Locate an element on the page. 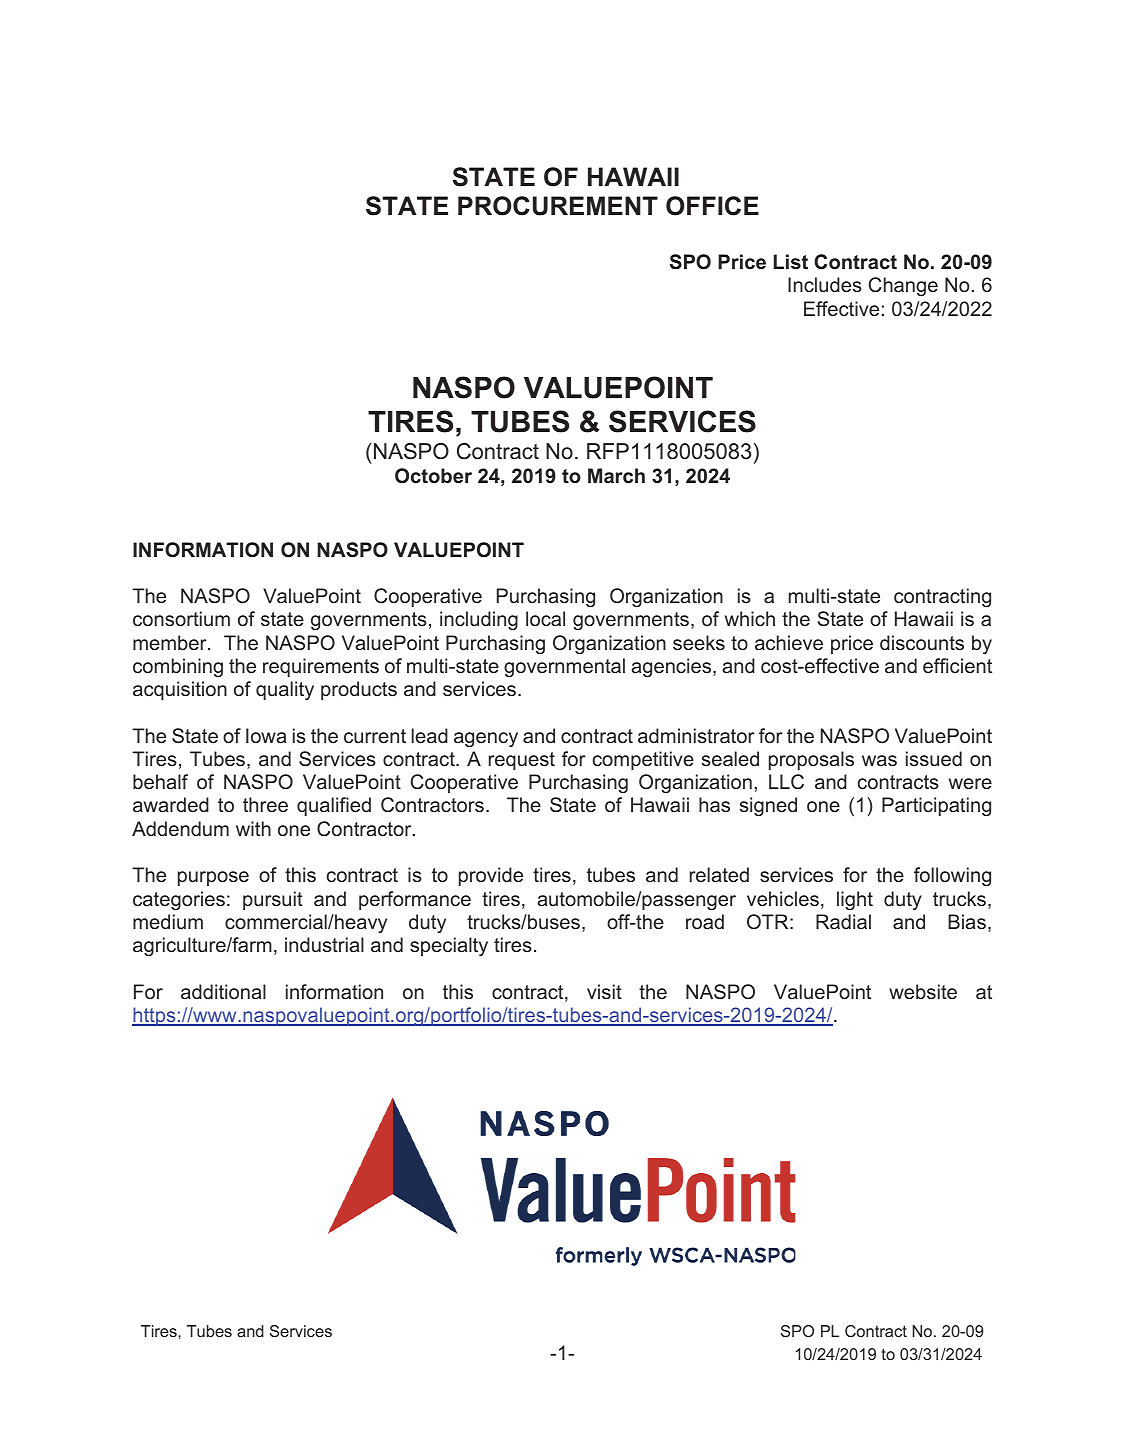 The height and width of the page is (1456, 1125). three is located at coordinates (265, 804).
